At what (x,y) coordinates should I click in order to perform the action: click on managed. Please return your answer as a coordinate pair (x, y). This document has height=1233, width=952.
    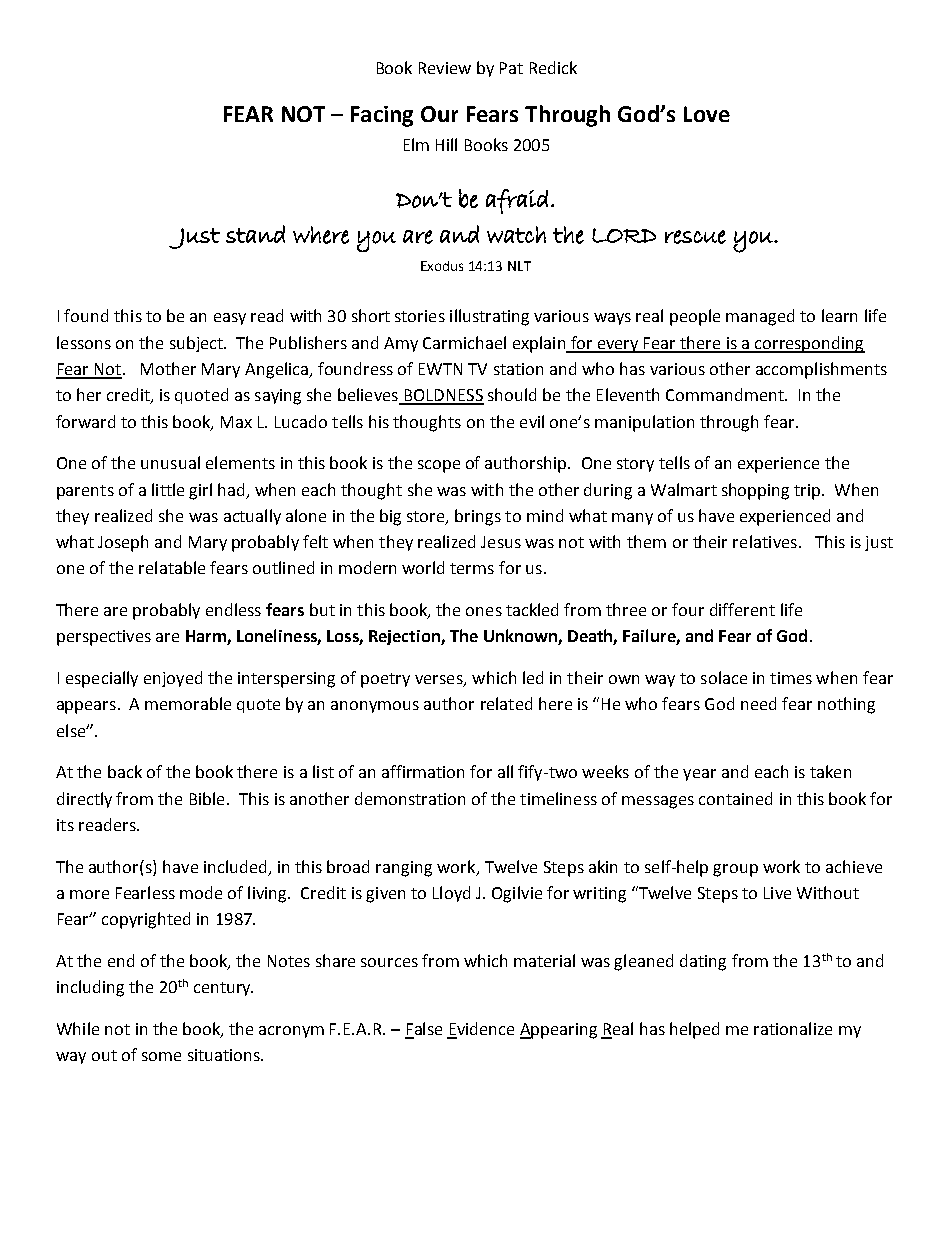
    Looking at the image, I should click on (760, 317).
